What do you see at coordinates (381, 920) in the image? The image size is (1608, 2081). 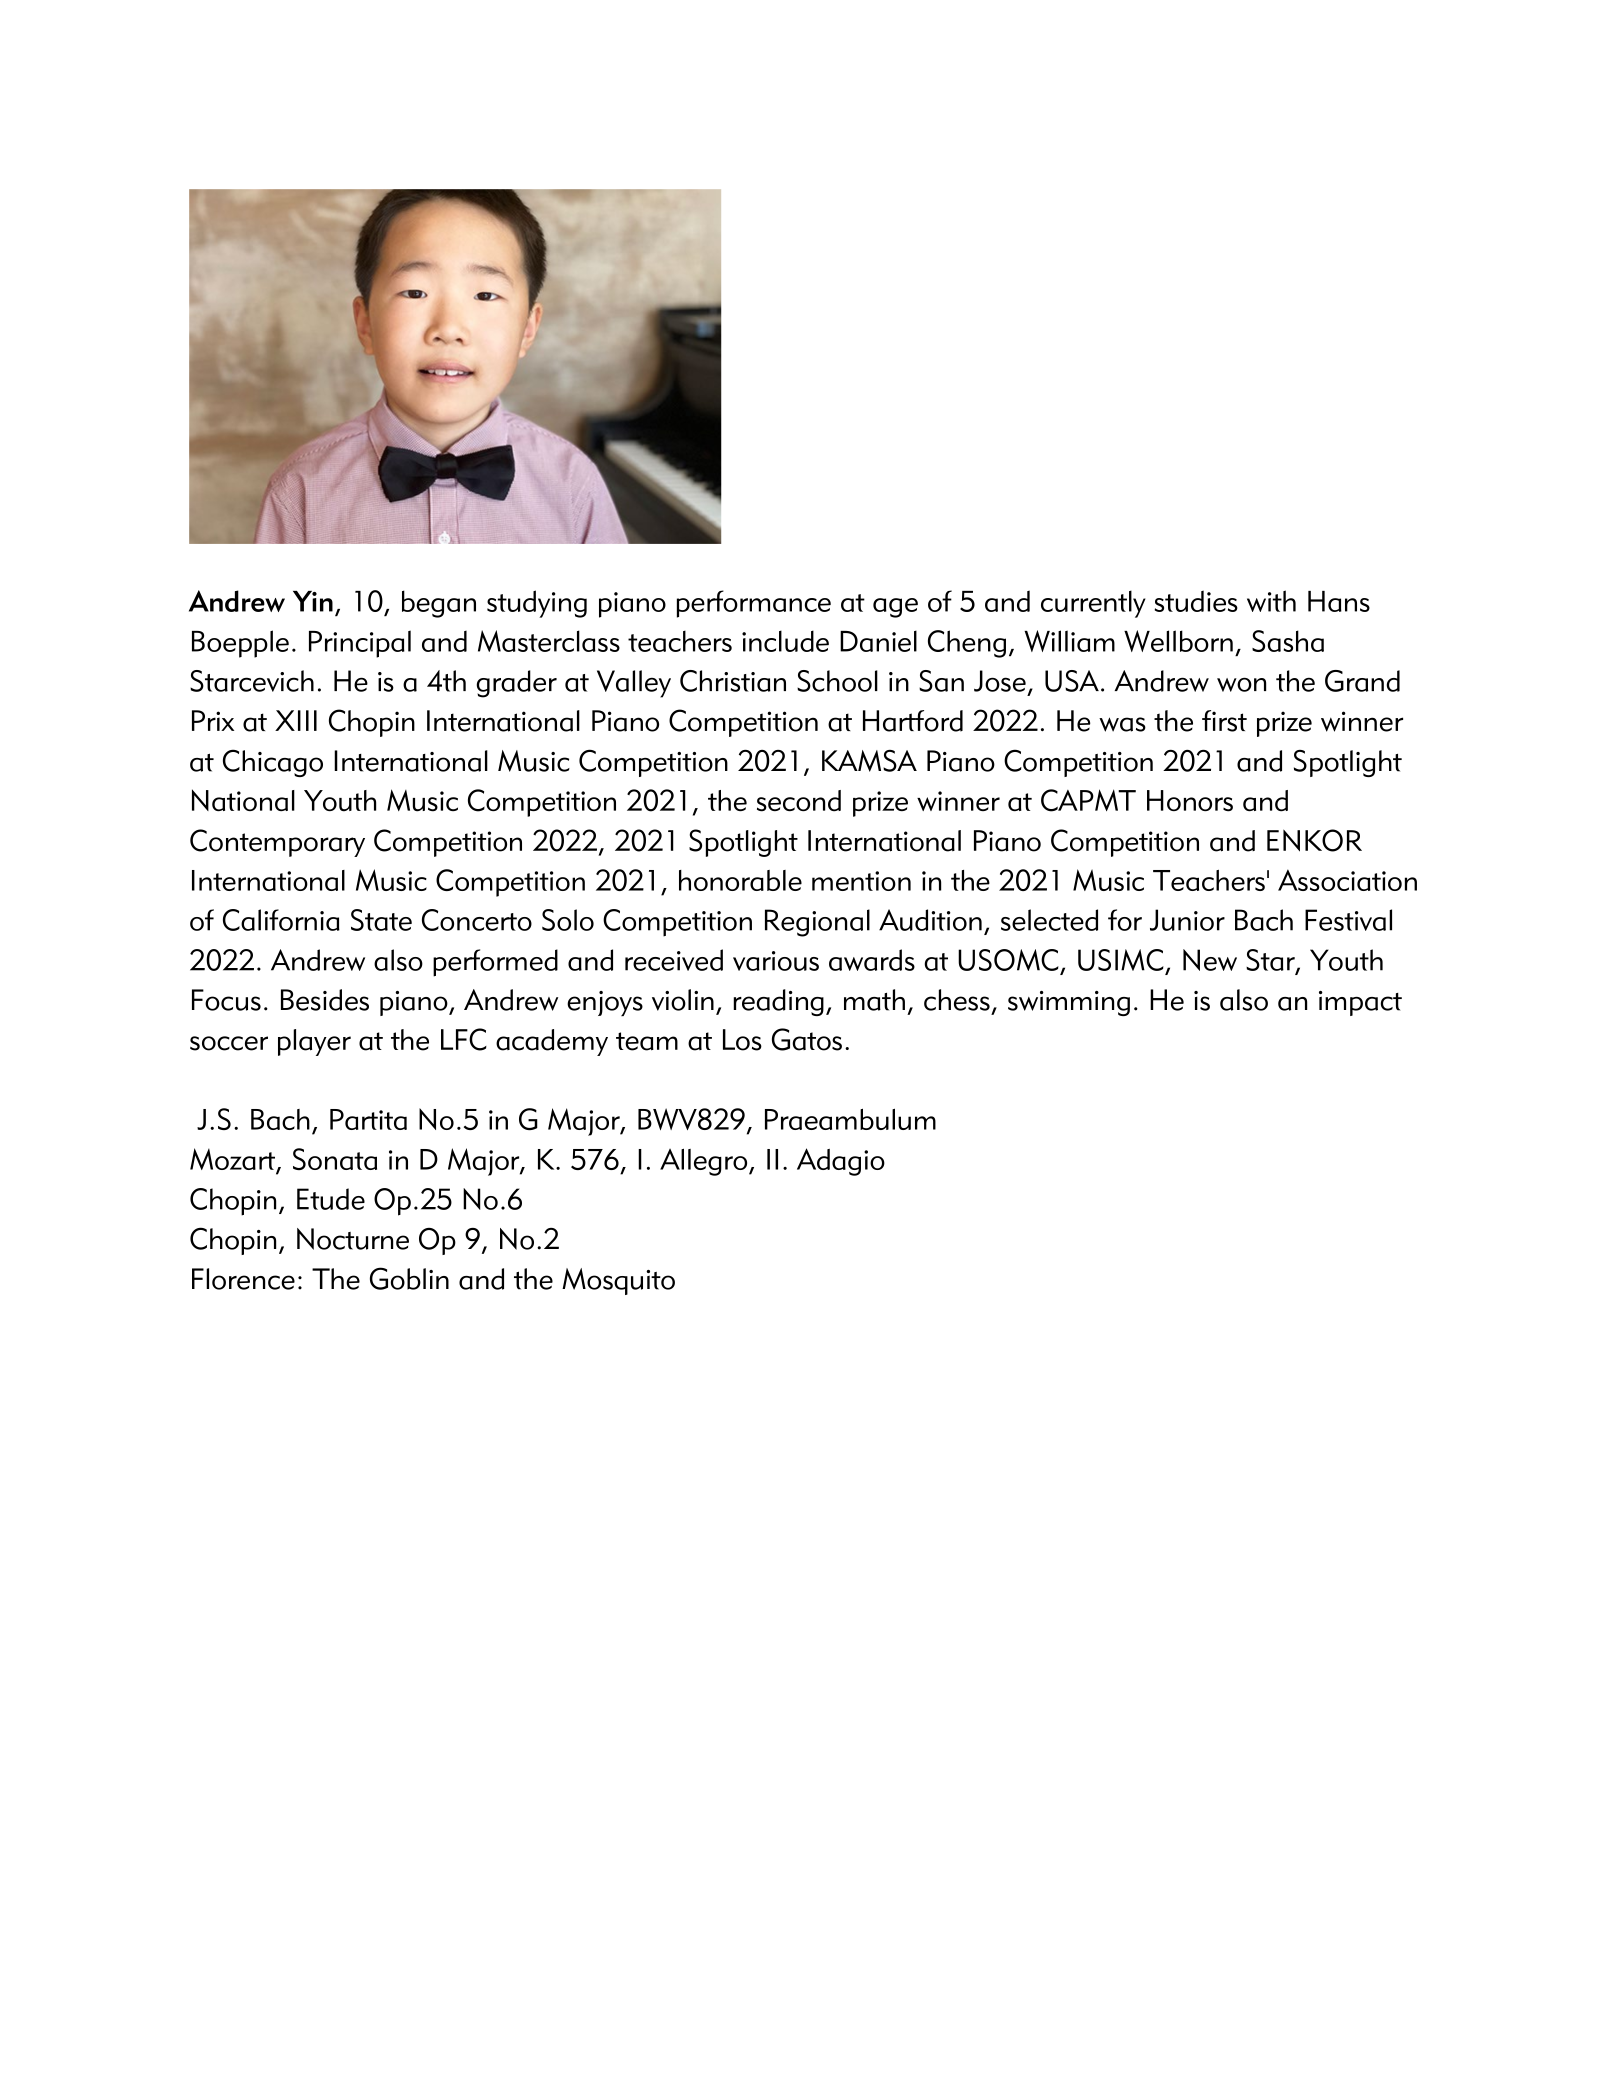 I see `State` at bounding box center [381, 920].
